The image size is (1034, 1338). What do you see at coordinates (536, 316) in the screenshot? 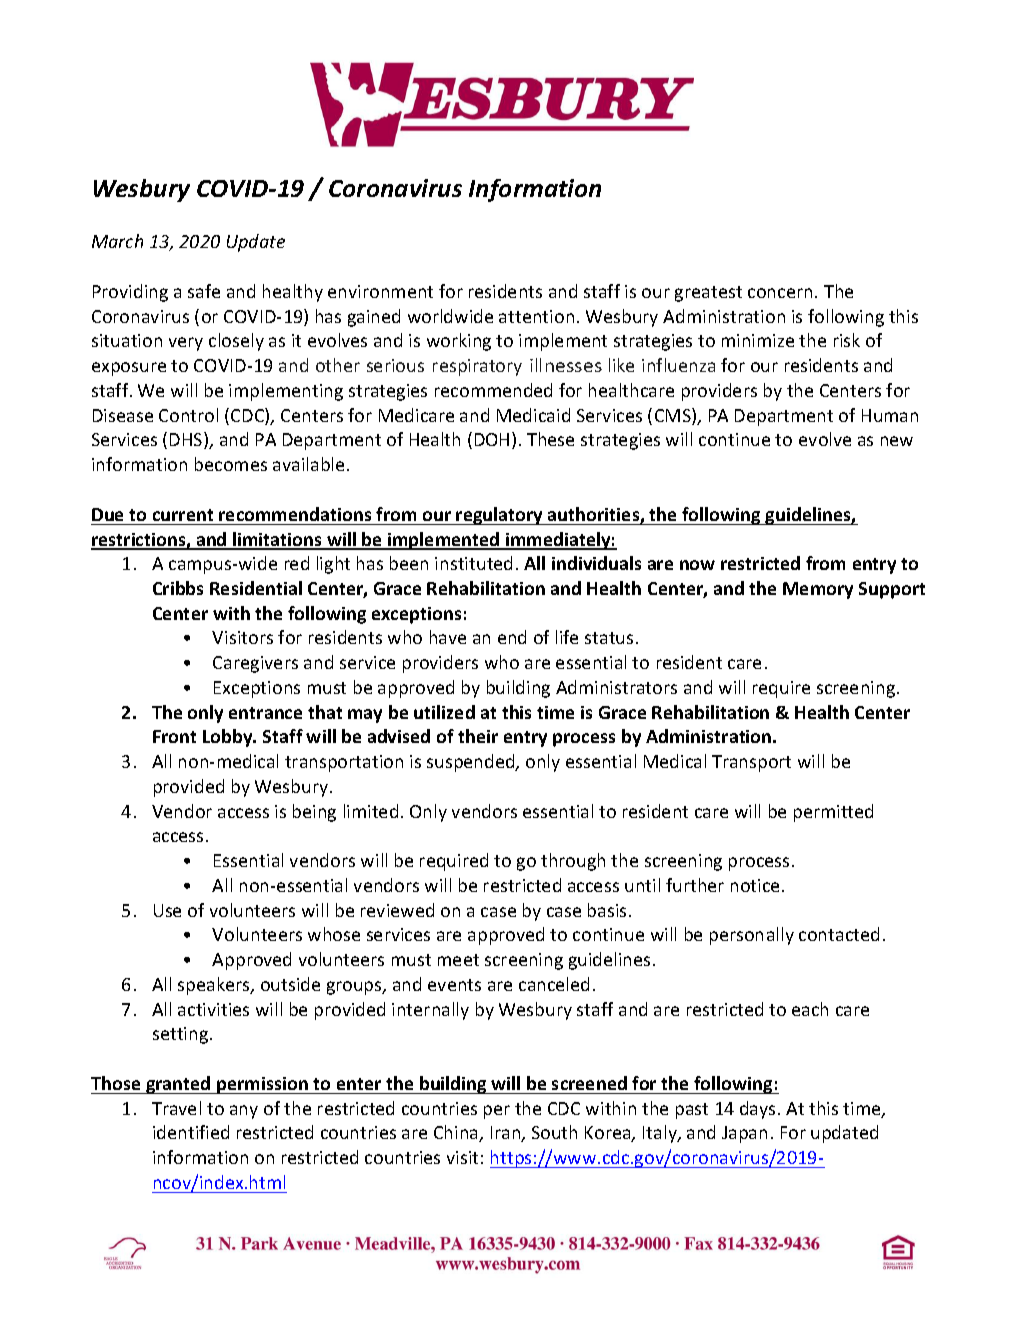
I see `attention` at bounding box center [536, 316].
